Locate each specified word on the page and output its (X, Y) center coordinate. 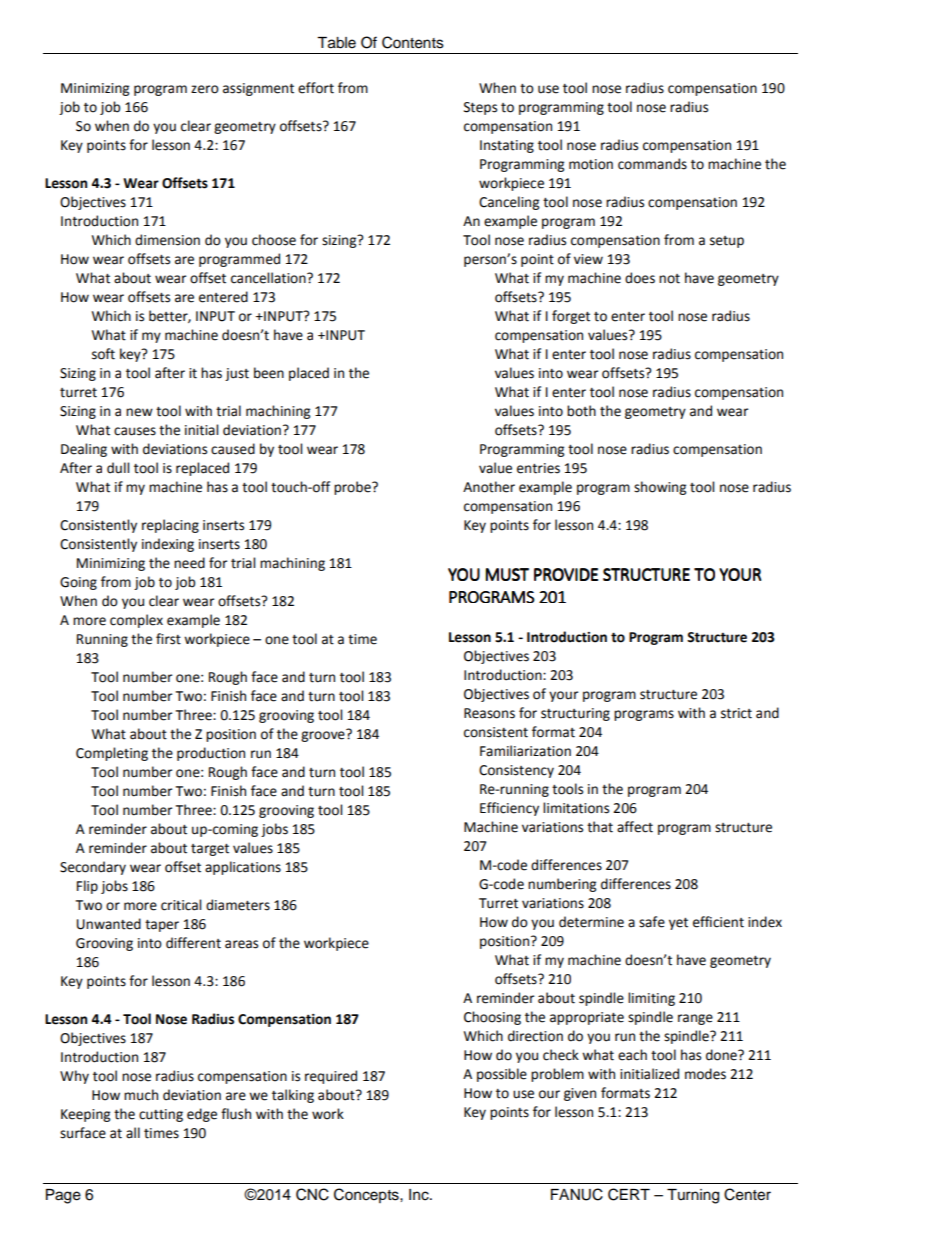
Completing (112, 754)
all (133, 1133)
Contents (413, 42)
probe (353, 488)
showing (660, 488)
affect (635, 827)
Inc (420, 1195)
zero (205, 89)
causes (135, 431)
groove (324, 735)
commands (652, 164)
